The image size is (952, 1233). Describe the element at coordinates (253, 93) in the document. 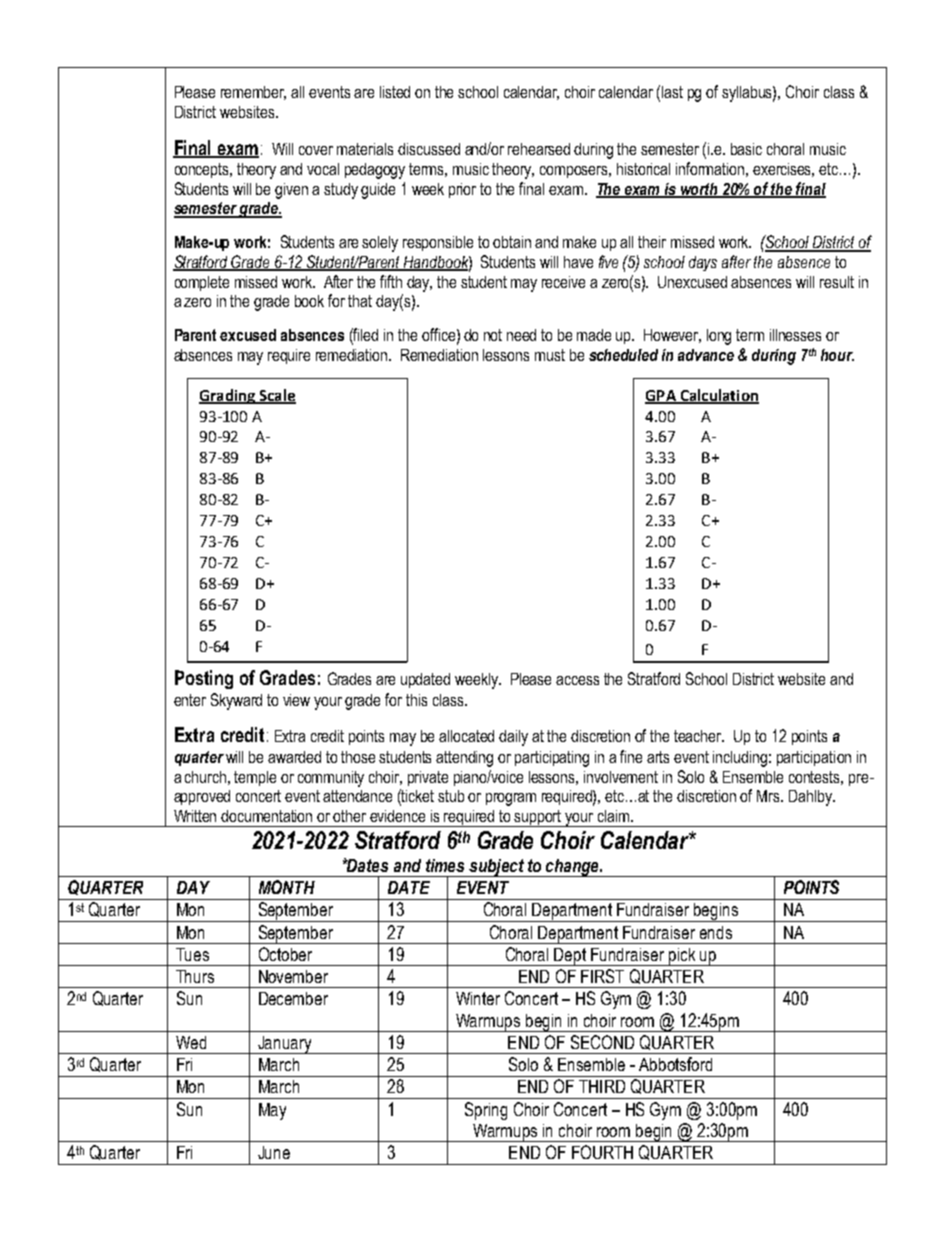

I see `remember` at that location.
